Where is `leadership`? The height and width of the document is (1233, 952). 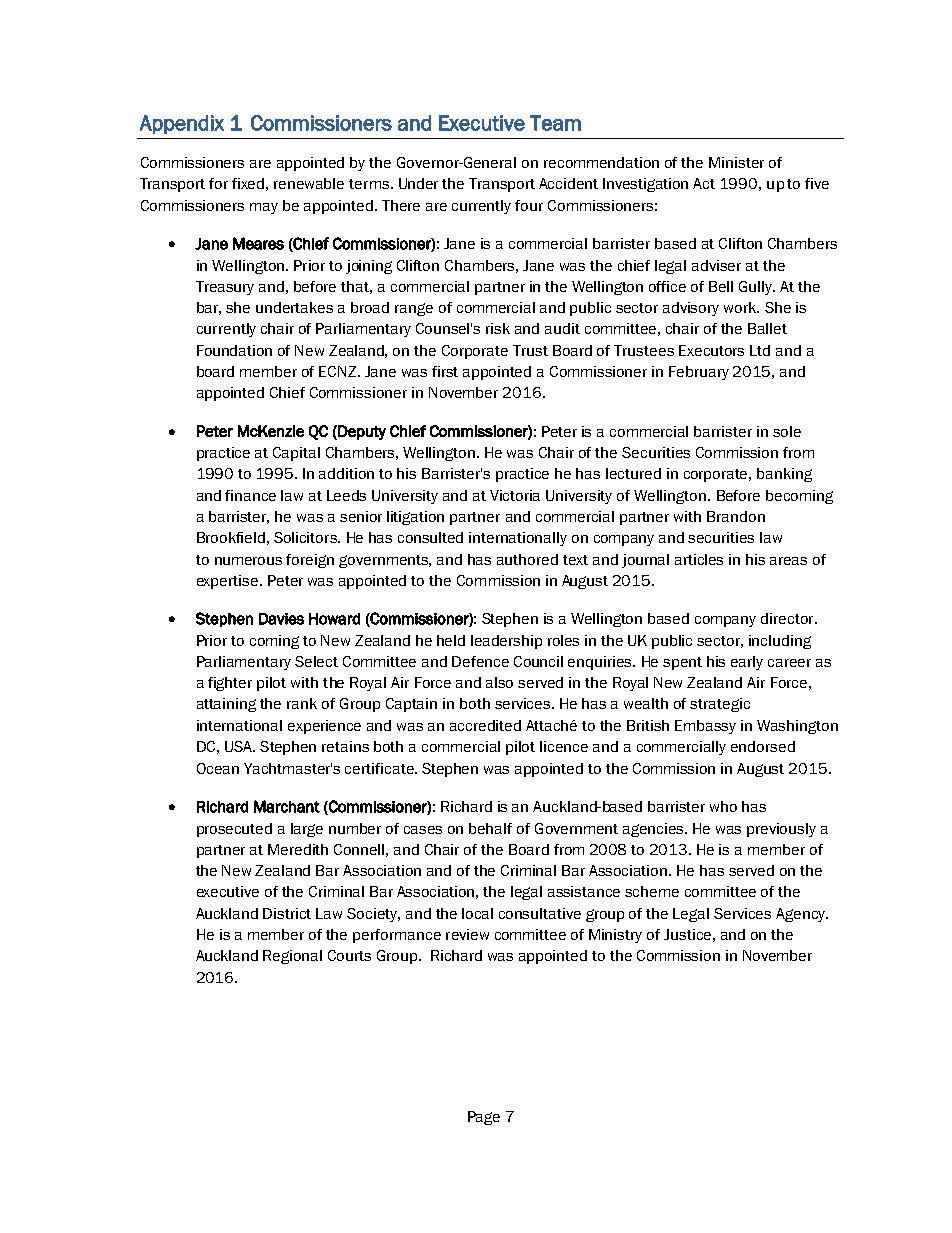
leadership is located at coordinates (506, 642).
